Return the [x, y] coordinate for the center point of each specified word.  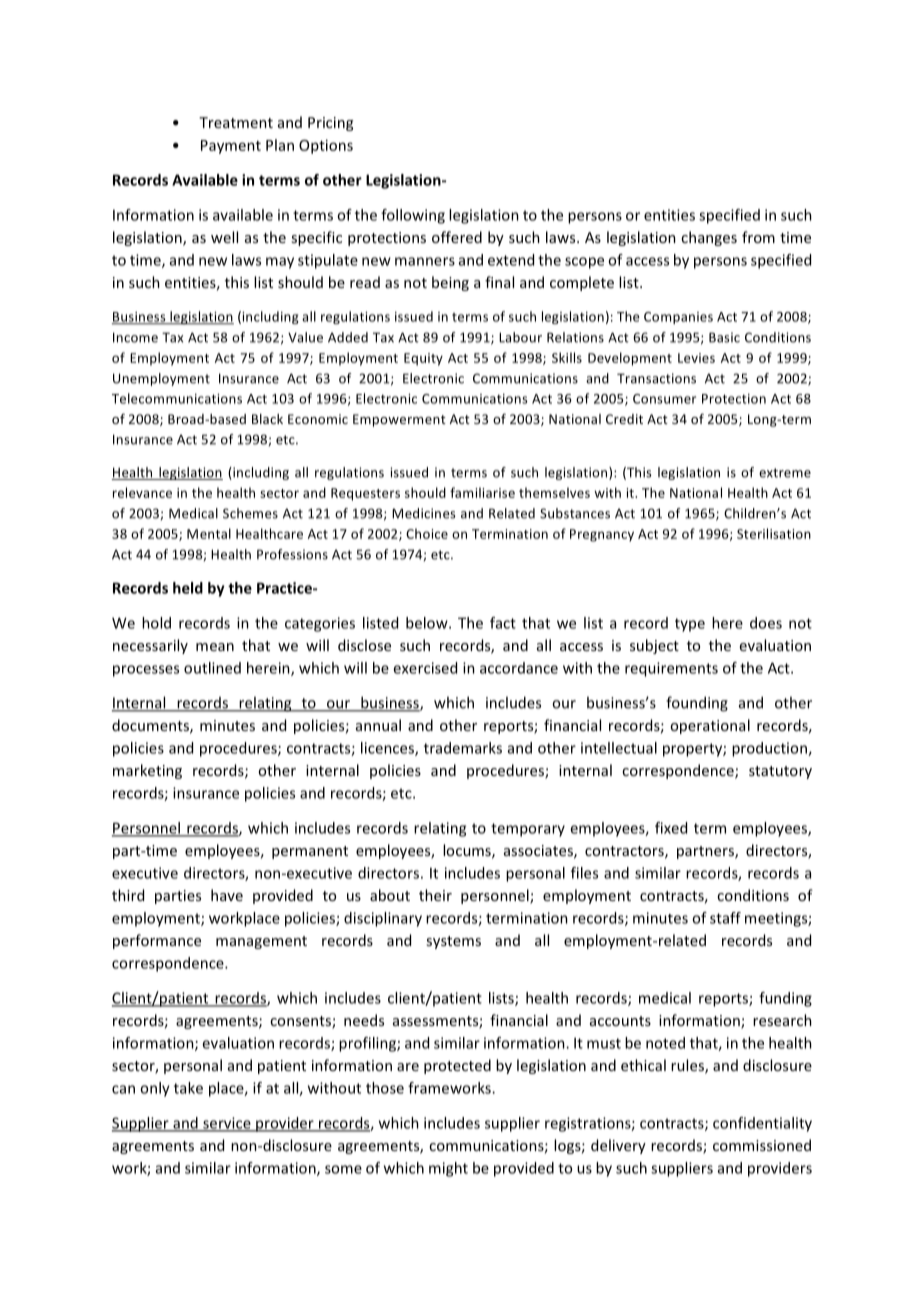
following [413, 216]
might [448, 1169]
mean [215, 647]
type [690, 625]
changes [709, 238]
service [227, 1124]
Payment [231, 147]
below [428, 623]
